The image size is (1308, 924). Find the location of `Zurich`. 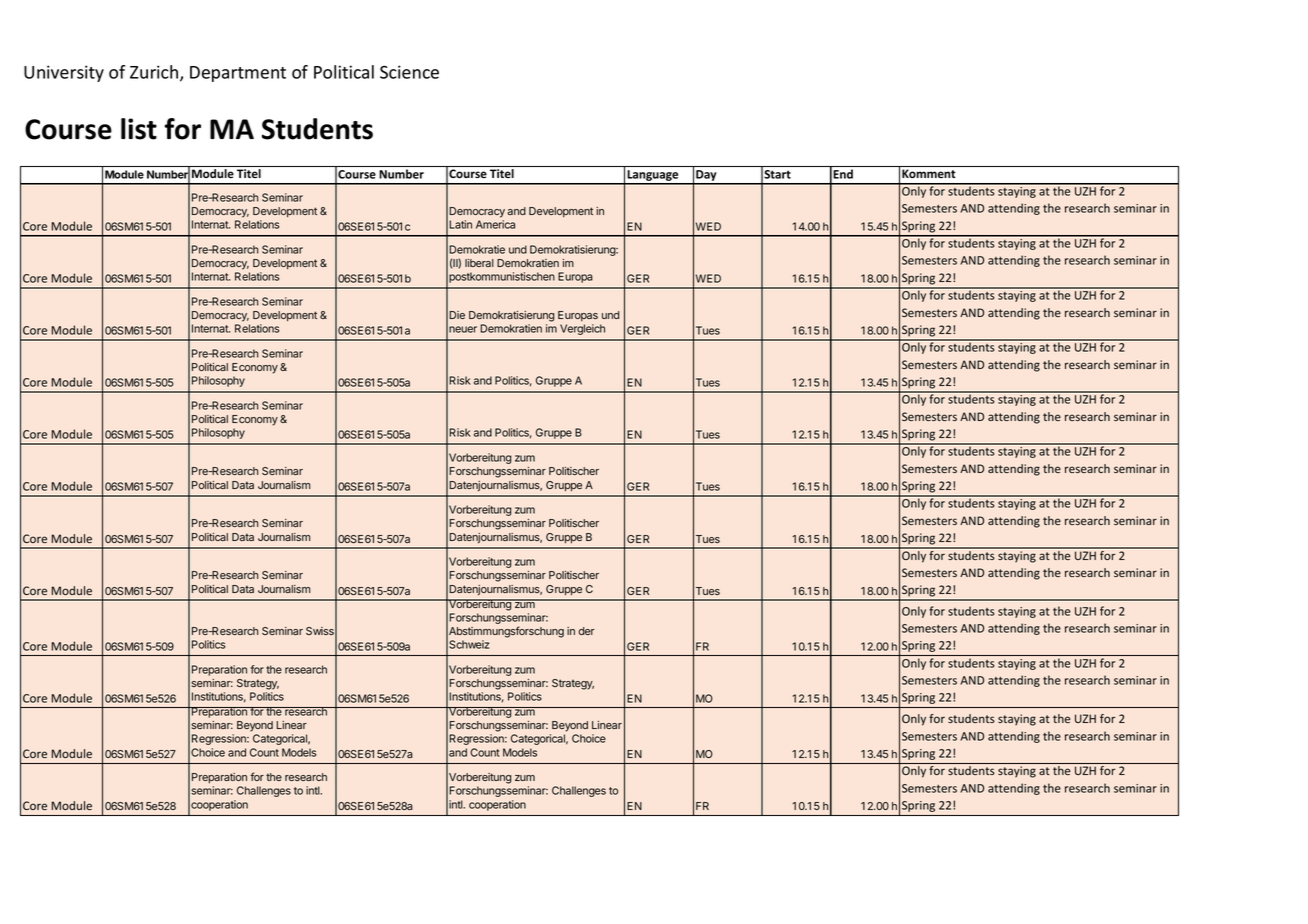

Zurich is located at coordinates (155, 73).
